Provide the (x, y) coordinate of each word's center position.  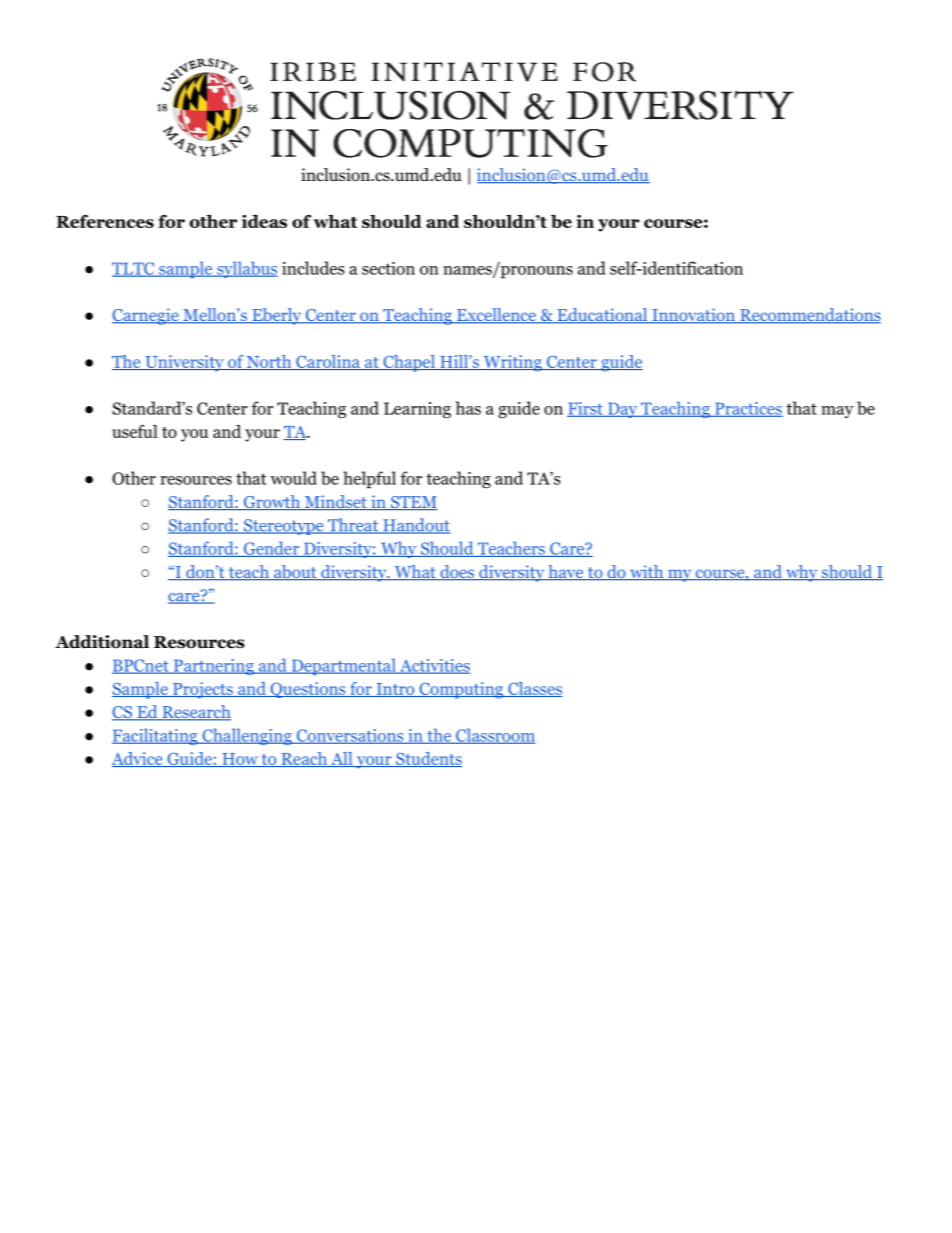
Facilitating (156, 736)
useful (135, 431)
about (295, 572)
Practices (748, 409)
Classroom (495, 736)
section (388, 268)
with (647, 572)
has (468, 408)
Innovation (693, 316)
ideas (264, 221)
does (457, 572)
